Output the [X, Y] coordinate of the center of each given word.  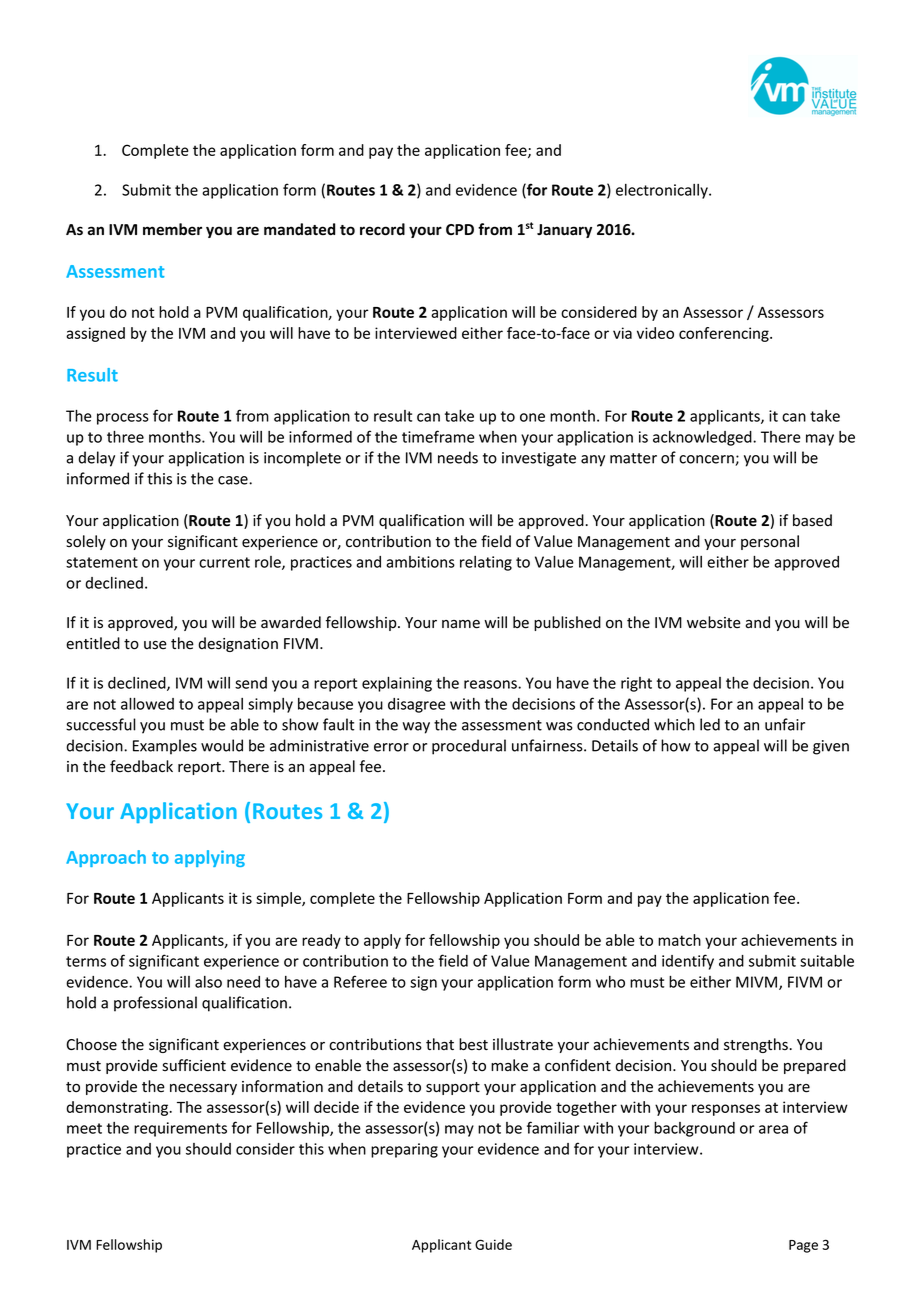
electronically [663, 191]
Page [803, 1246]
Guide [493, 1244]
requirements [180, 1129]
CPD [460, 229]
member [172, 229]
